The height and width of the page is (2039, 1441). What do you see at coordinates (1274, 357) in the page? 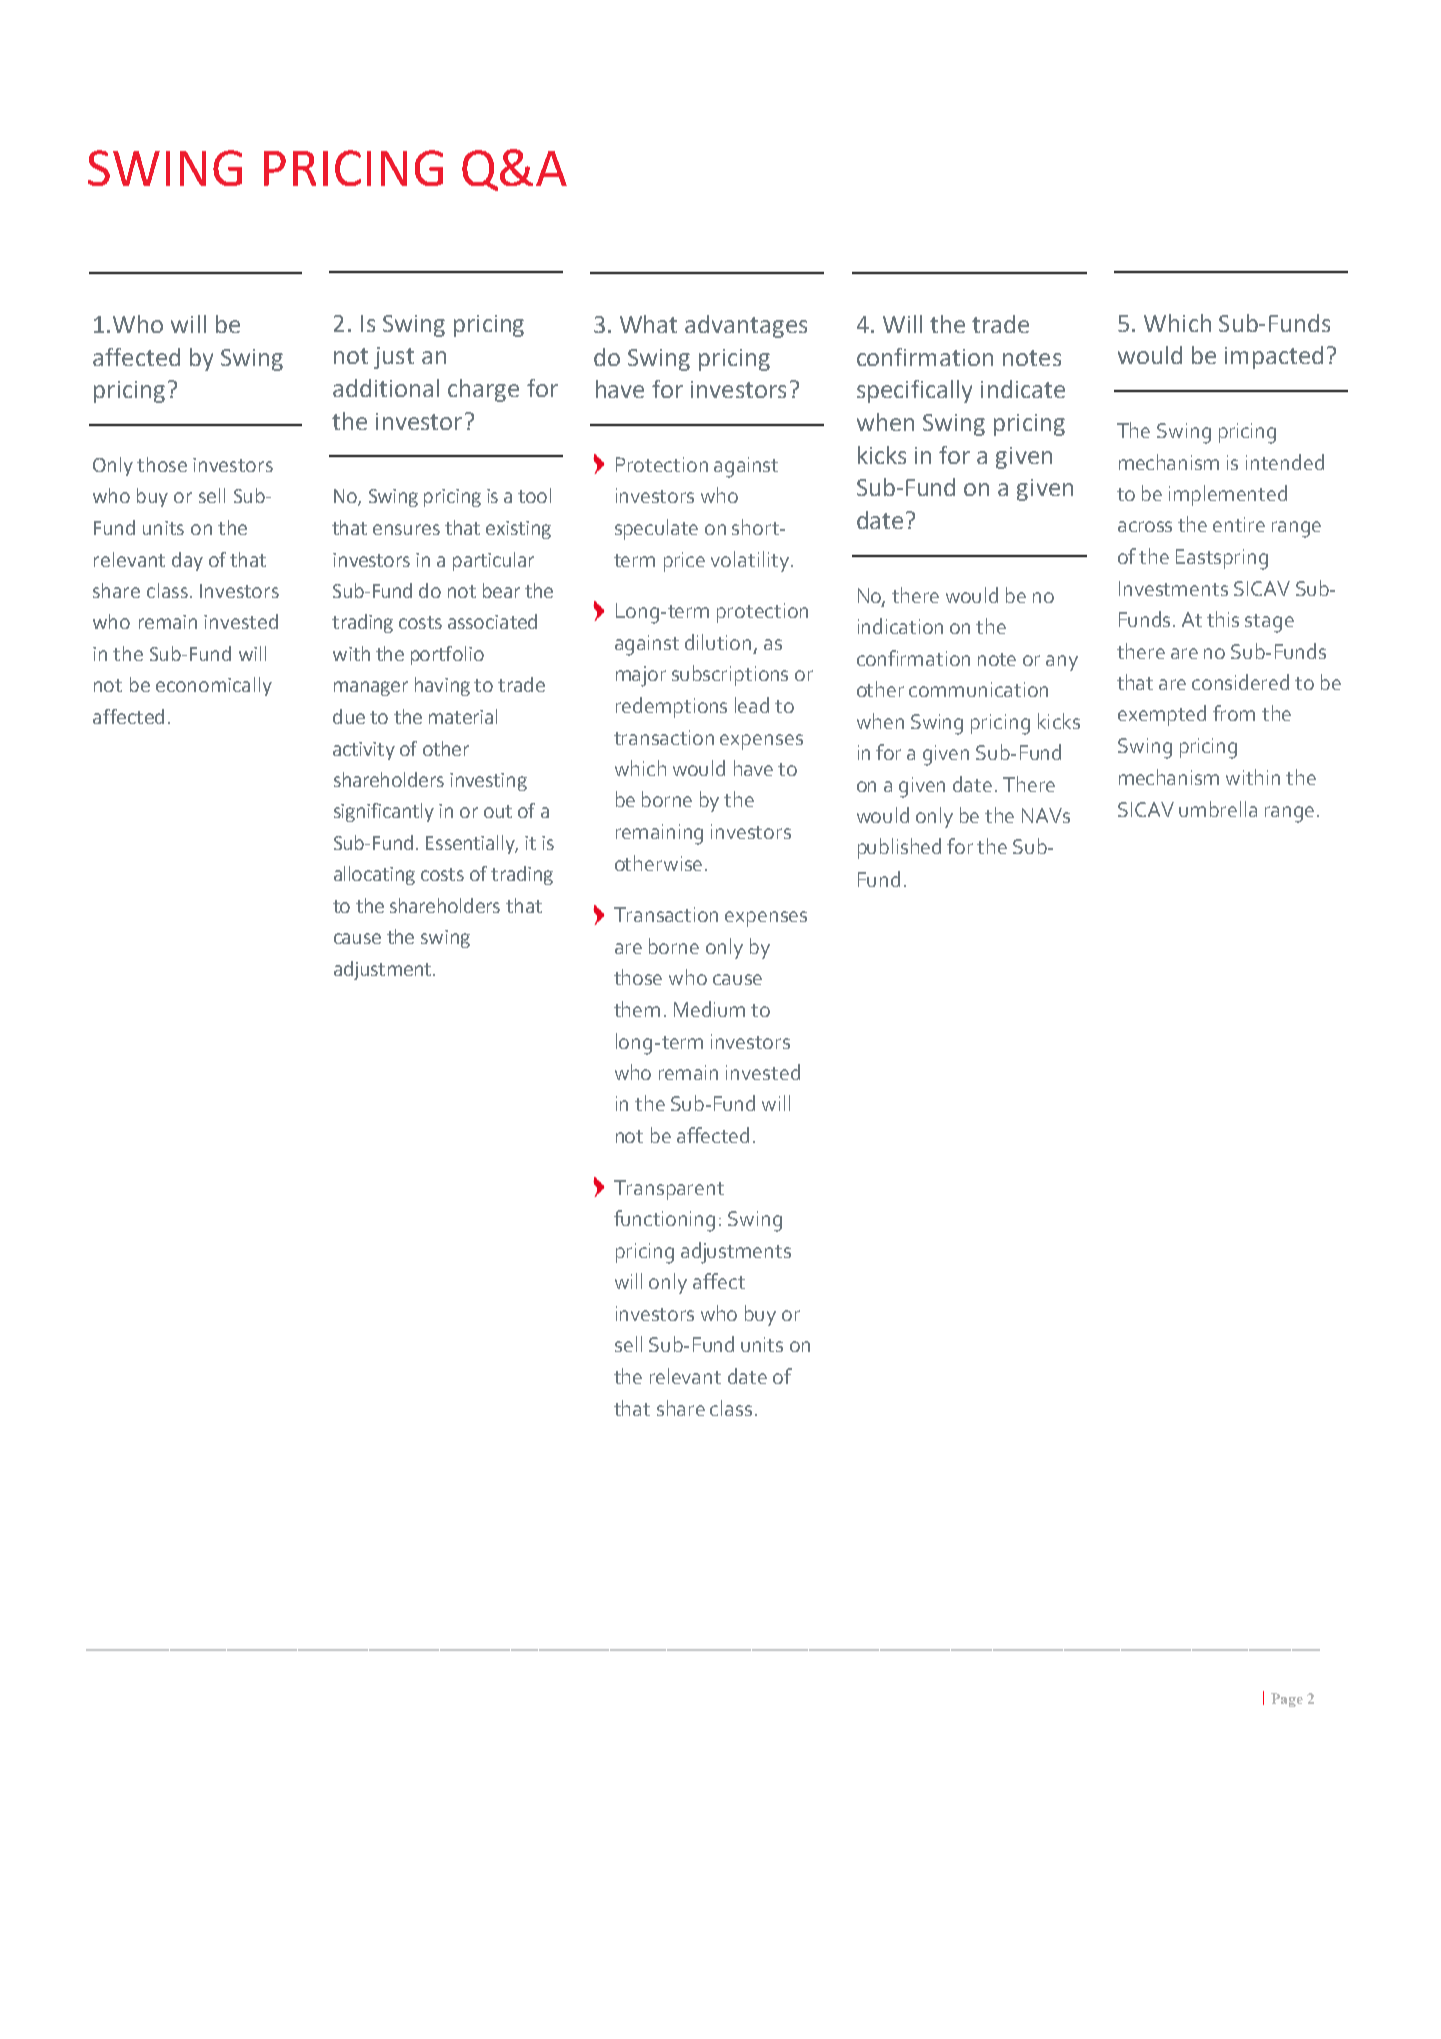
I see `impacted` at bounding box center [1274, 357].
